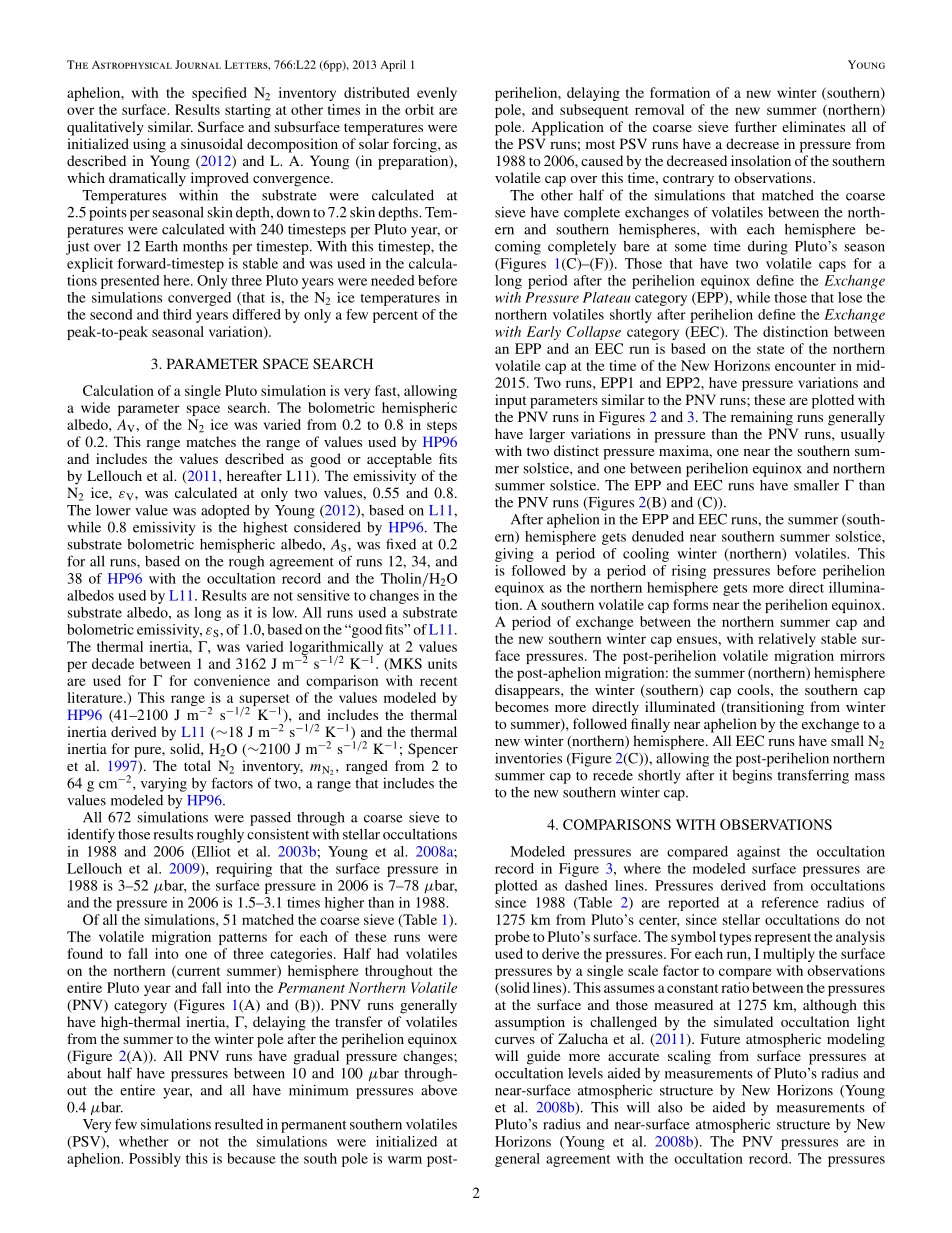 This screenshot has width=952, height=1233. Describe the element at coordinates (510, 401) in the screenshot. I see `input` at that location.
